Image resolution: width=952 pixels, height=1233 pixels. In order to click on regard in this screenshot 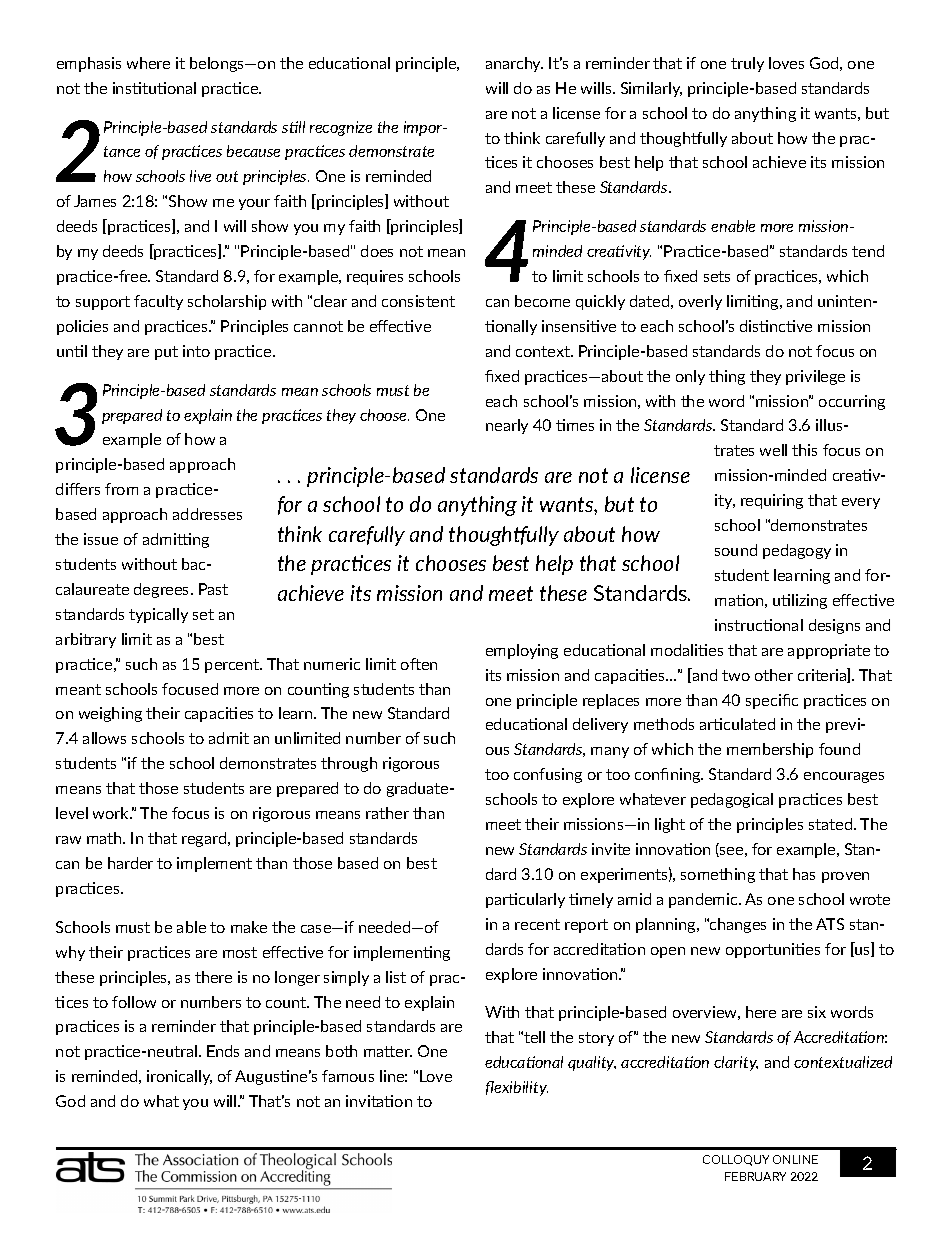, I will do `click(205, 839)`.
